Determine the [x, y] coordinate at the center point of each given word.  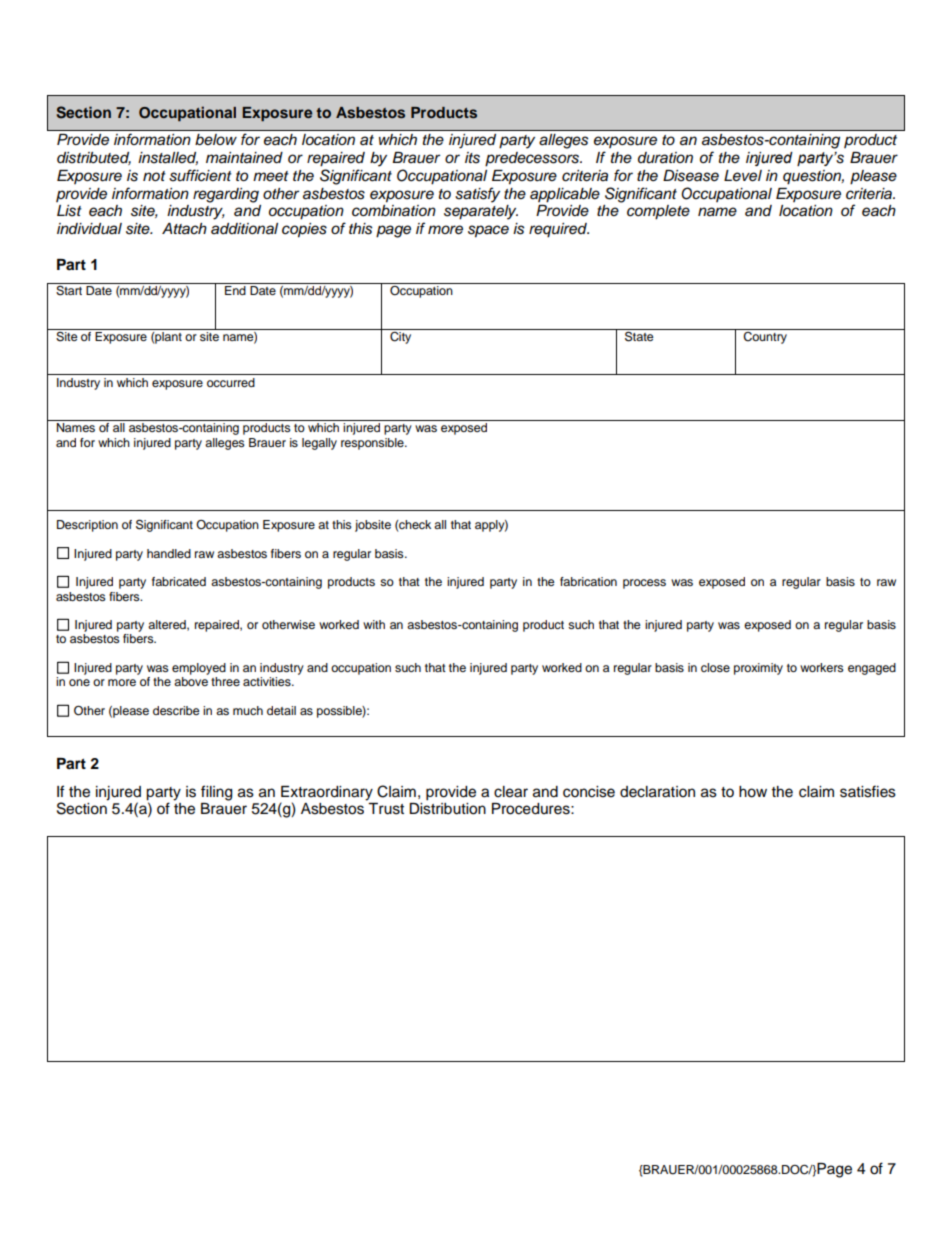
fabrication [588, 581]
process [644, 584]
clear [511, 792]
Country [765, 336]
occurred [231, 382]
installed [168, 158]
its [472, 158]
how [753, 792]
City [401, 336]
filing [216, 793]
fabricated [179, 581]
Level [743, 176]
